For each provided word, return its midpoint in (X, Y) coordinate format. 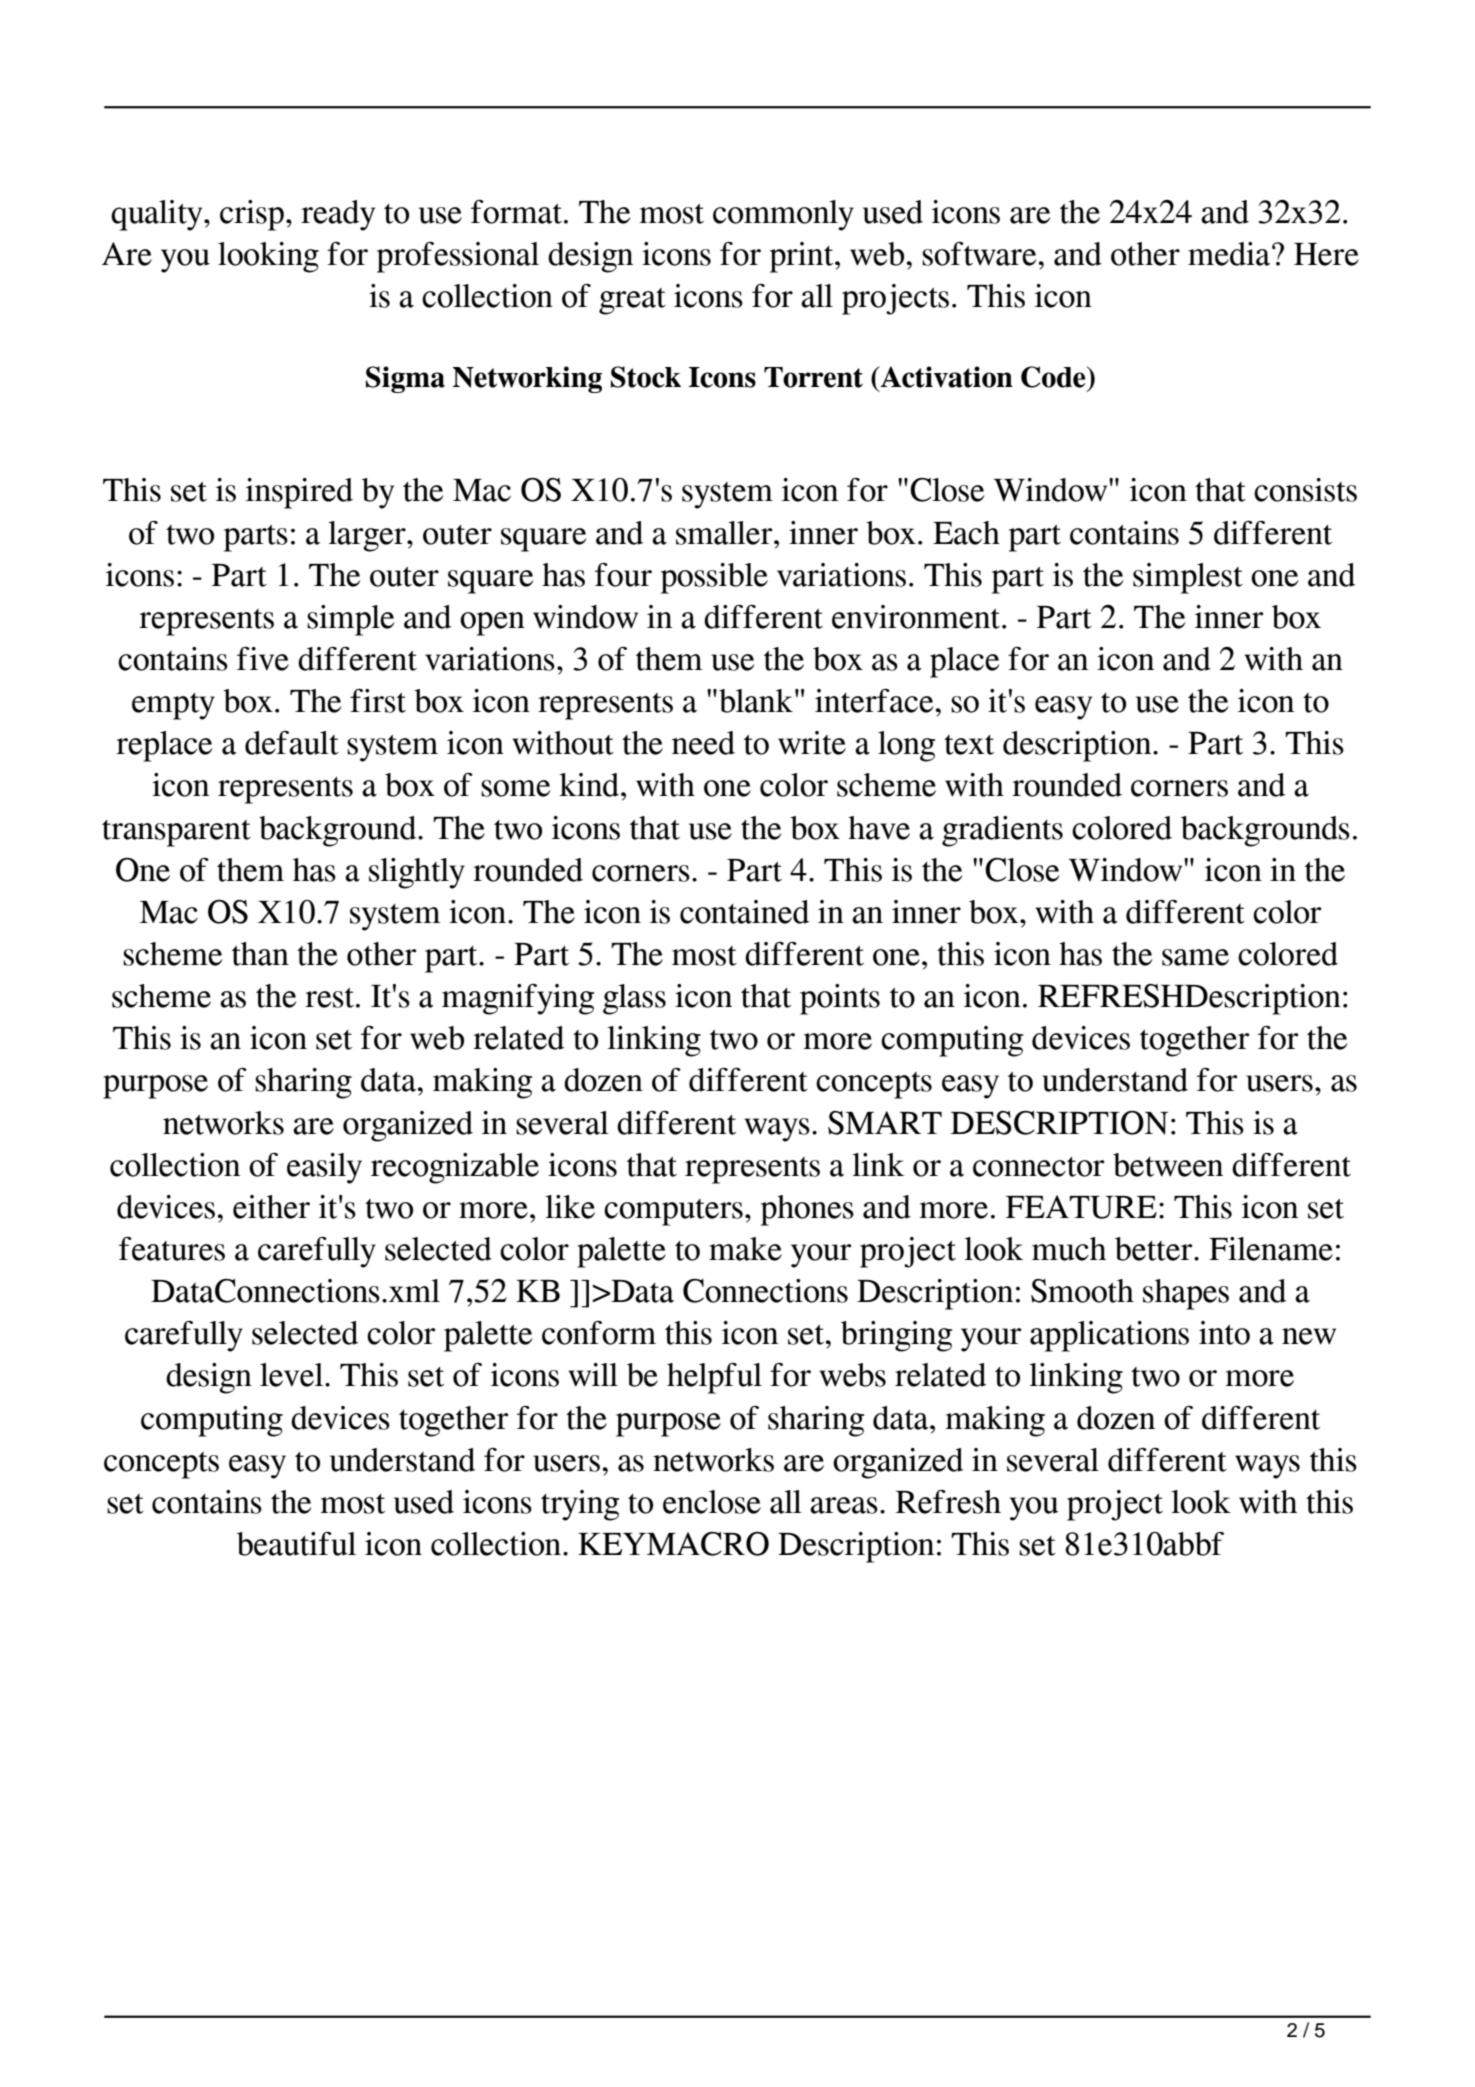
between (1168, 1165)
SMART (885, 1123)
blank (756, 701)
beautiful (296, 1544)
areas (844, 1505)
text (969, 745)
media (1230, 254)
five (263, 659)
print (803, 257)
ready (338, 215)
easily (324, 1168)
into (1224, 1333)
